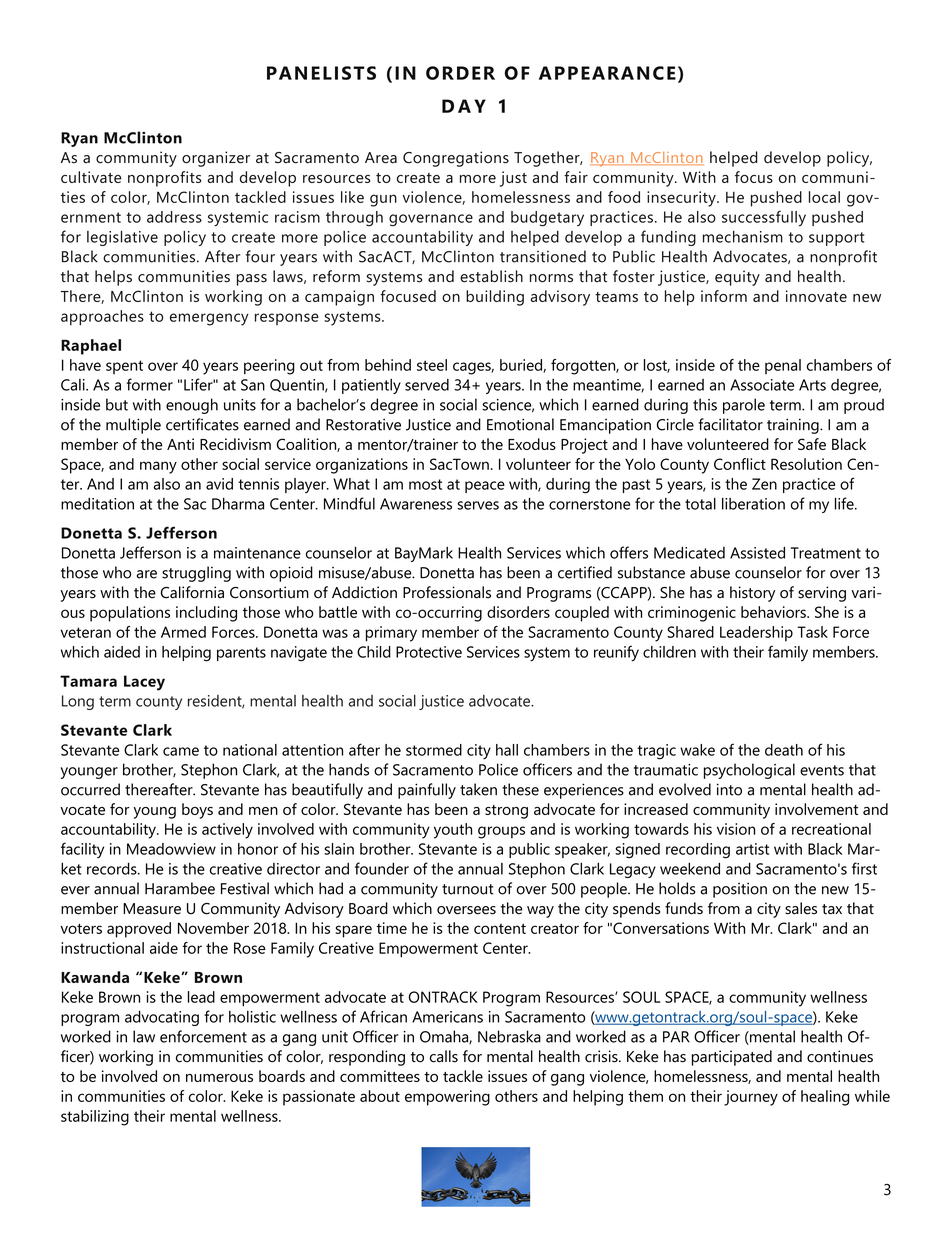  What do you see at coordinates (751, 1098) in the screenshot?
I see `journey` at bounding box center [751, 1098].
